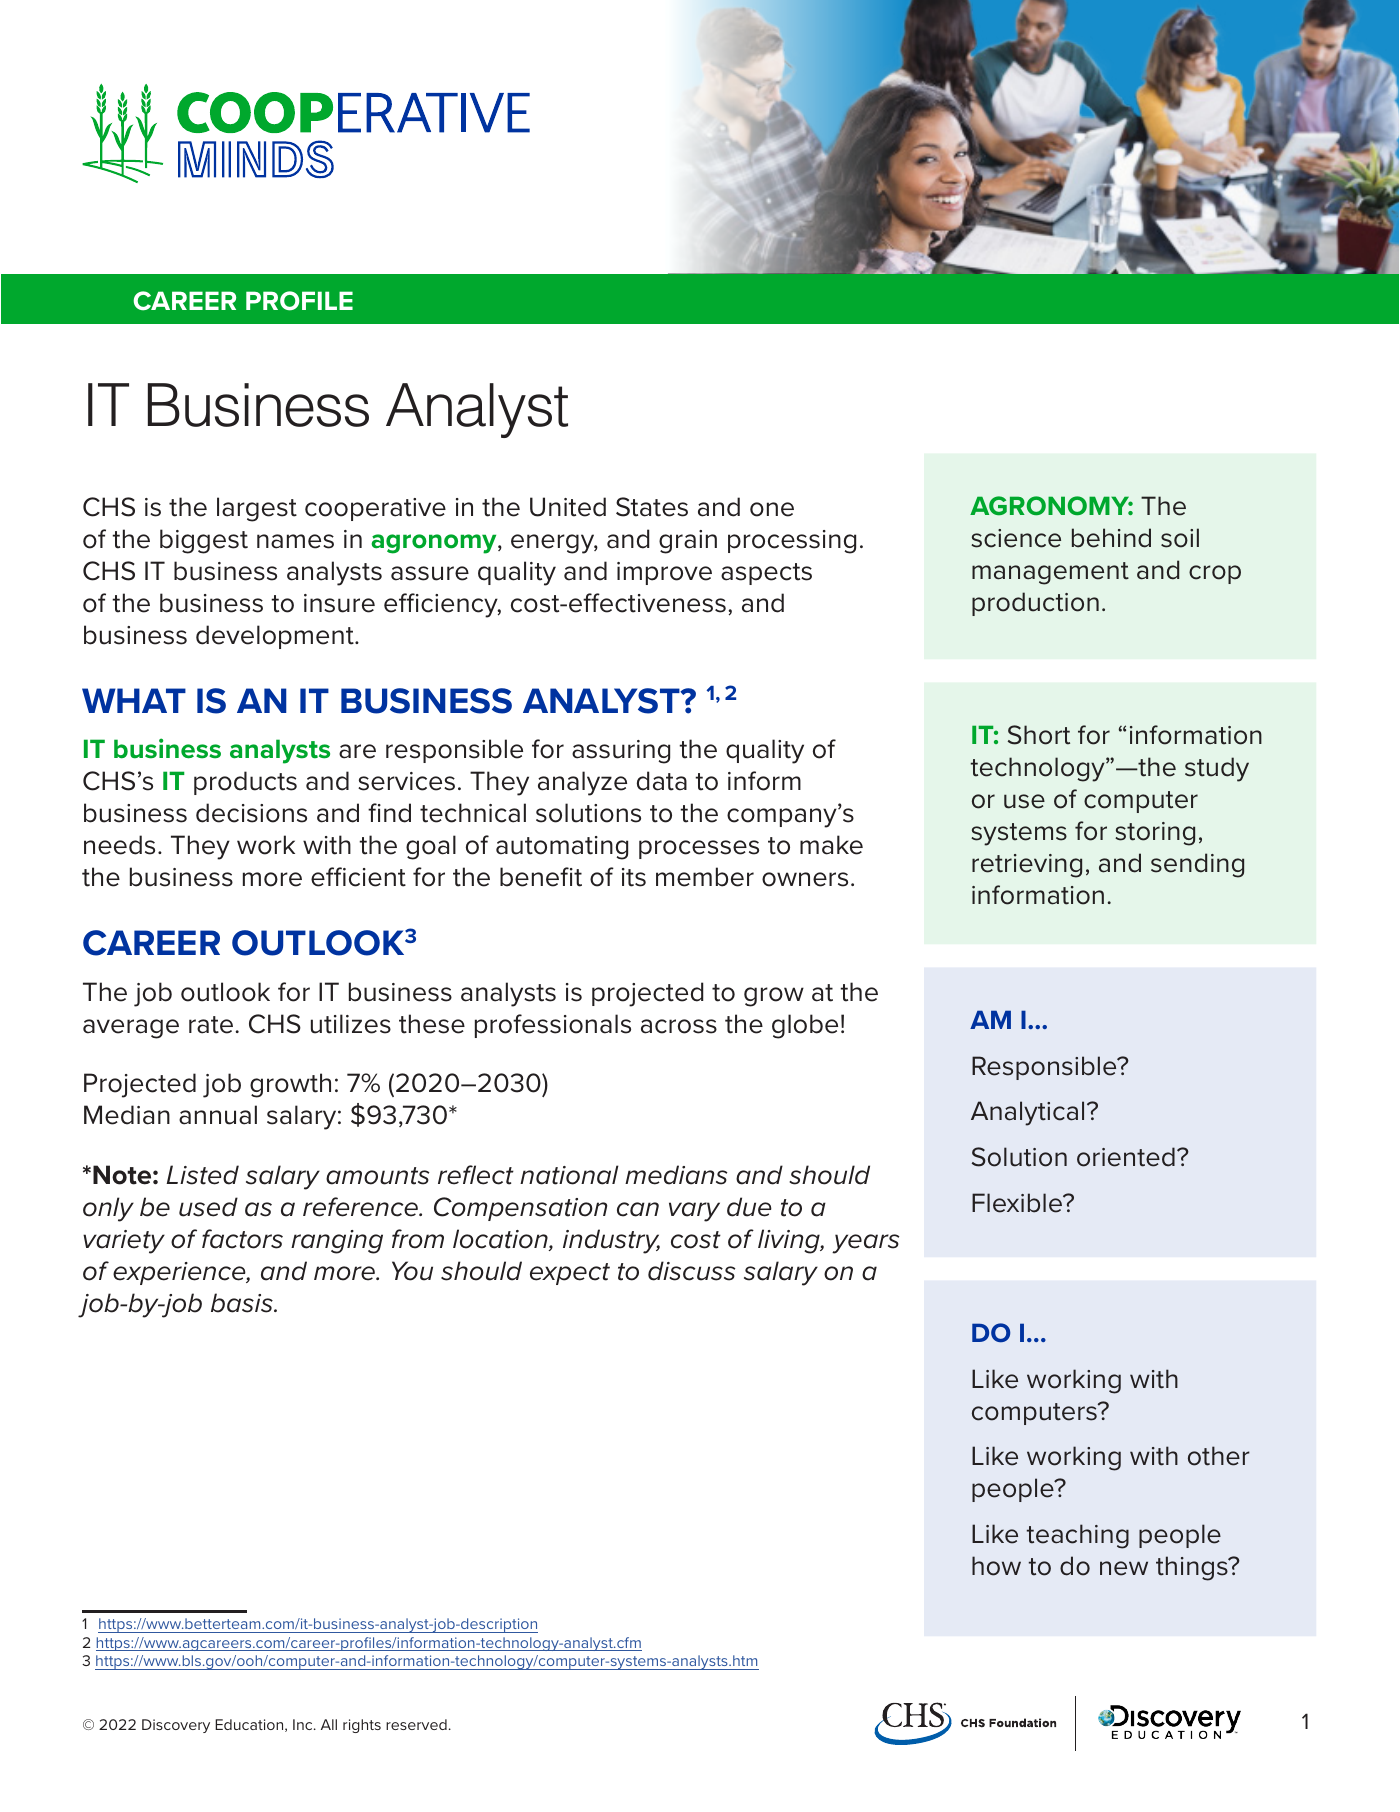 This document has width=1400, height=1812. Describe the element at coordinates (304, 1724) in the document. I see `Inc` at that location.
